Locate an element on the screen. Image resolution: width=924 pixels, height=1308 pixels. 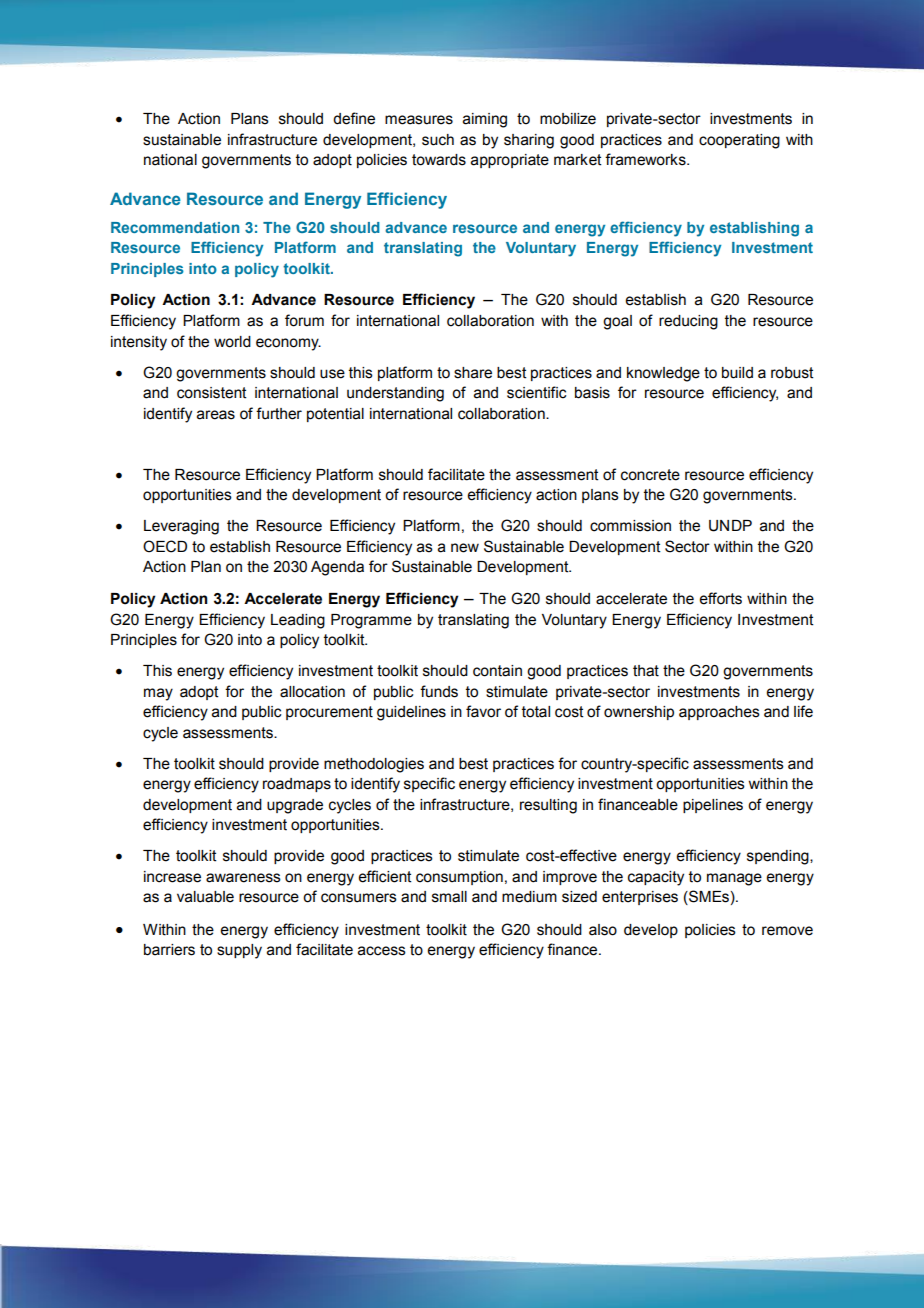
remove is located at coordinates (787, 931).
